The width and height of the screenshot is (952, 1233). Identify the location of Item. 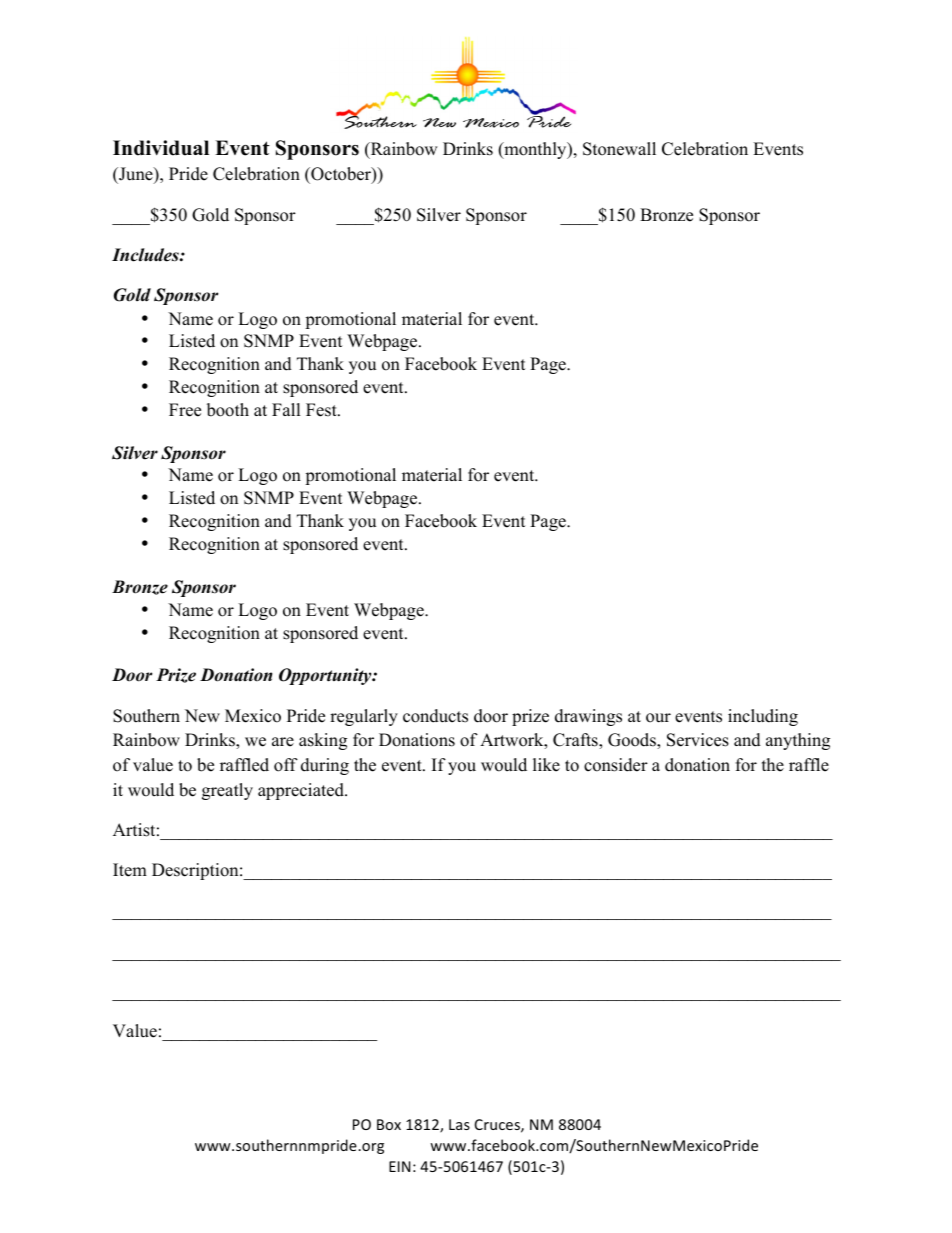
(130, 870).
